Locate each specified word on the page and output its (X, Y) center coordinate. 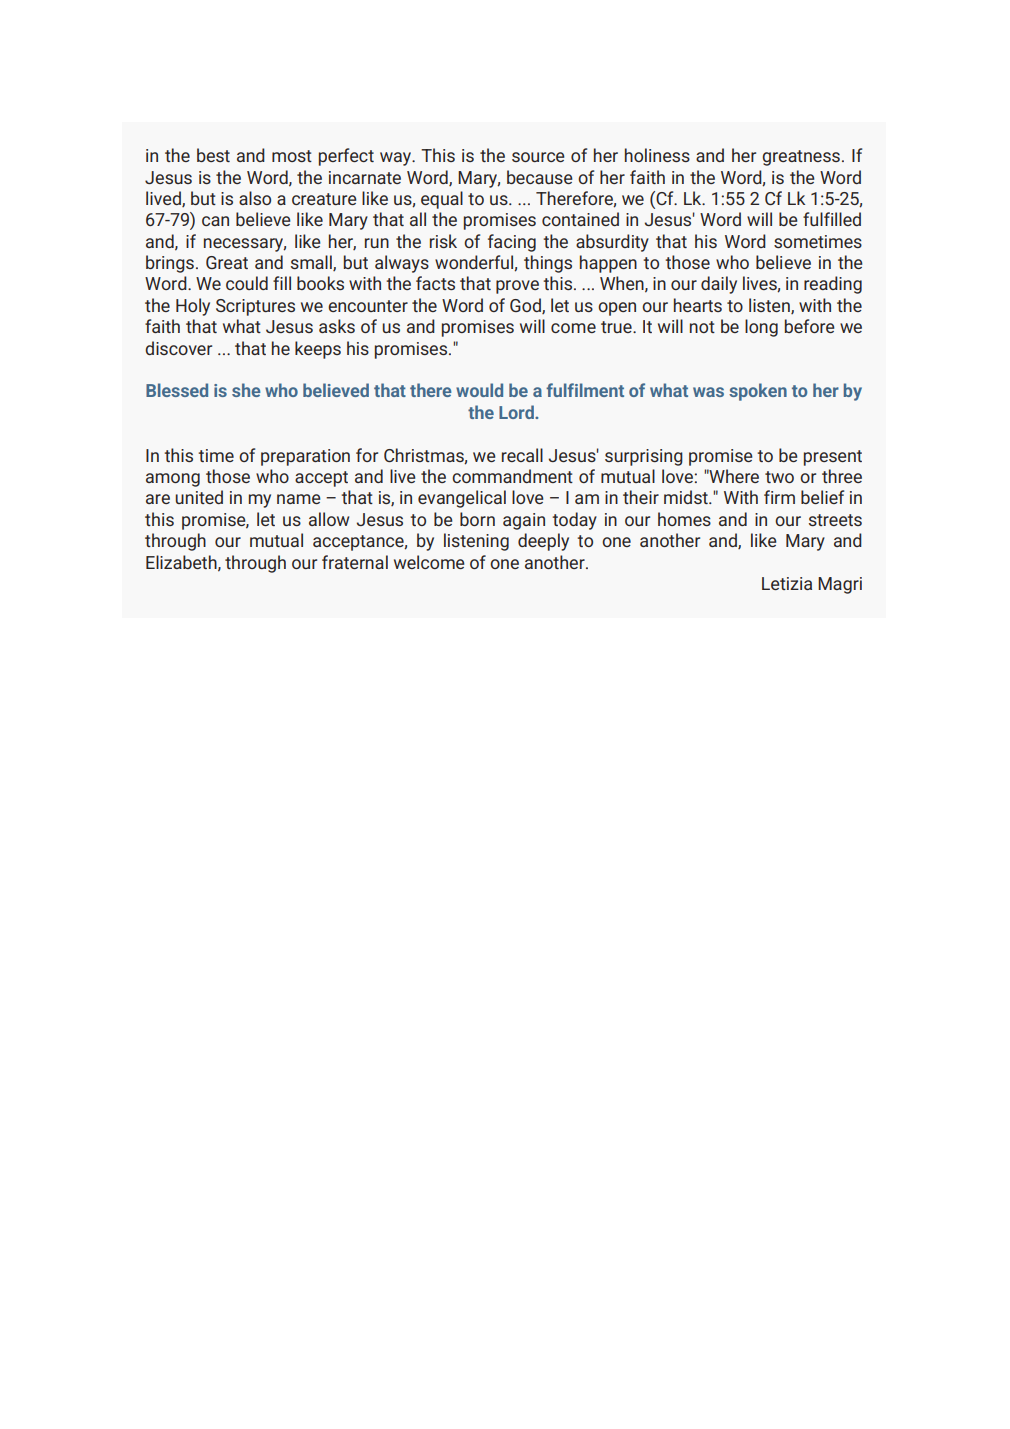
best (213, 155)
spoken (758, 392)
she (246, 390)
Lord (517, 412)
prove (517, 287)
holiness (657, 155)
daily (719, 285)
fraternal (355, 562)
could (247, 283)
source (538, 157)
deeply (543, 542)
